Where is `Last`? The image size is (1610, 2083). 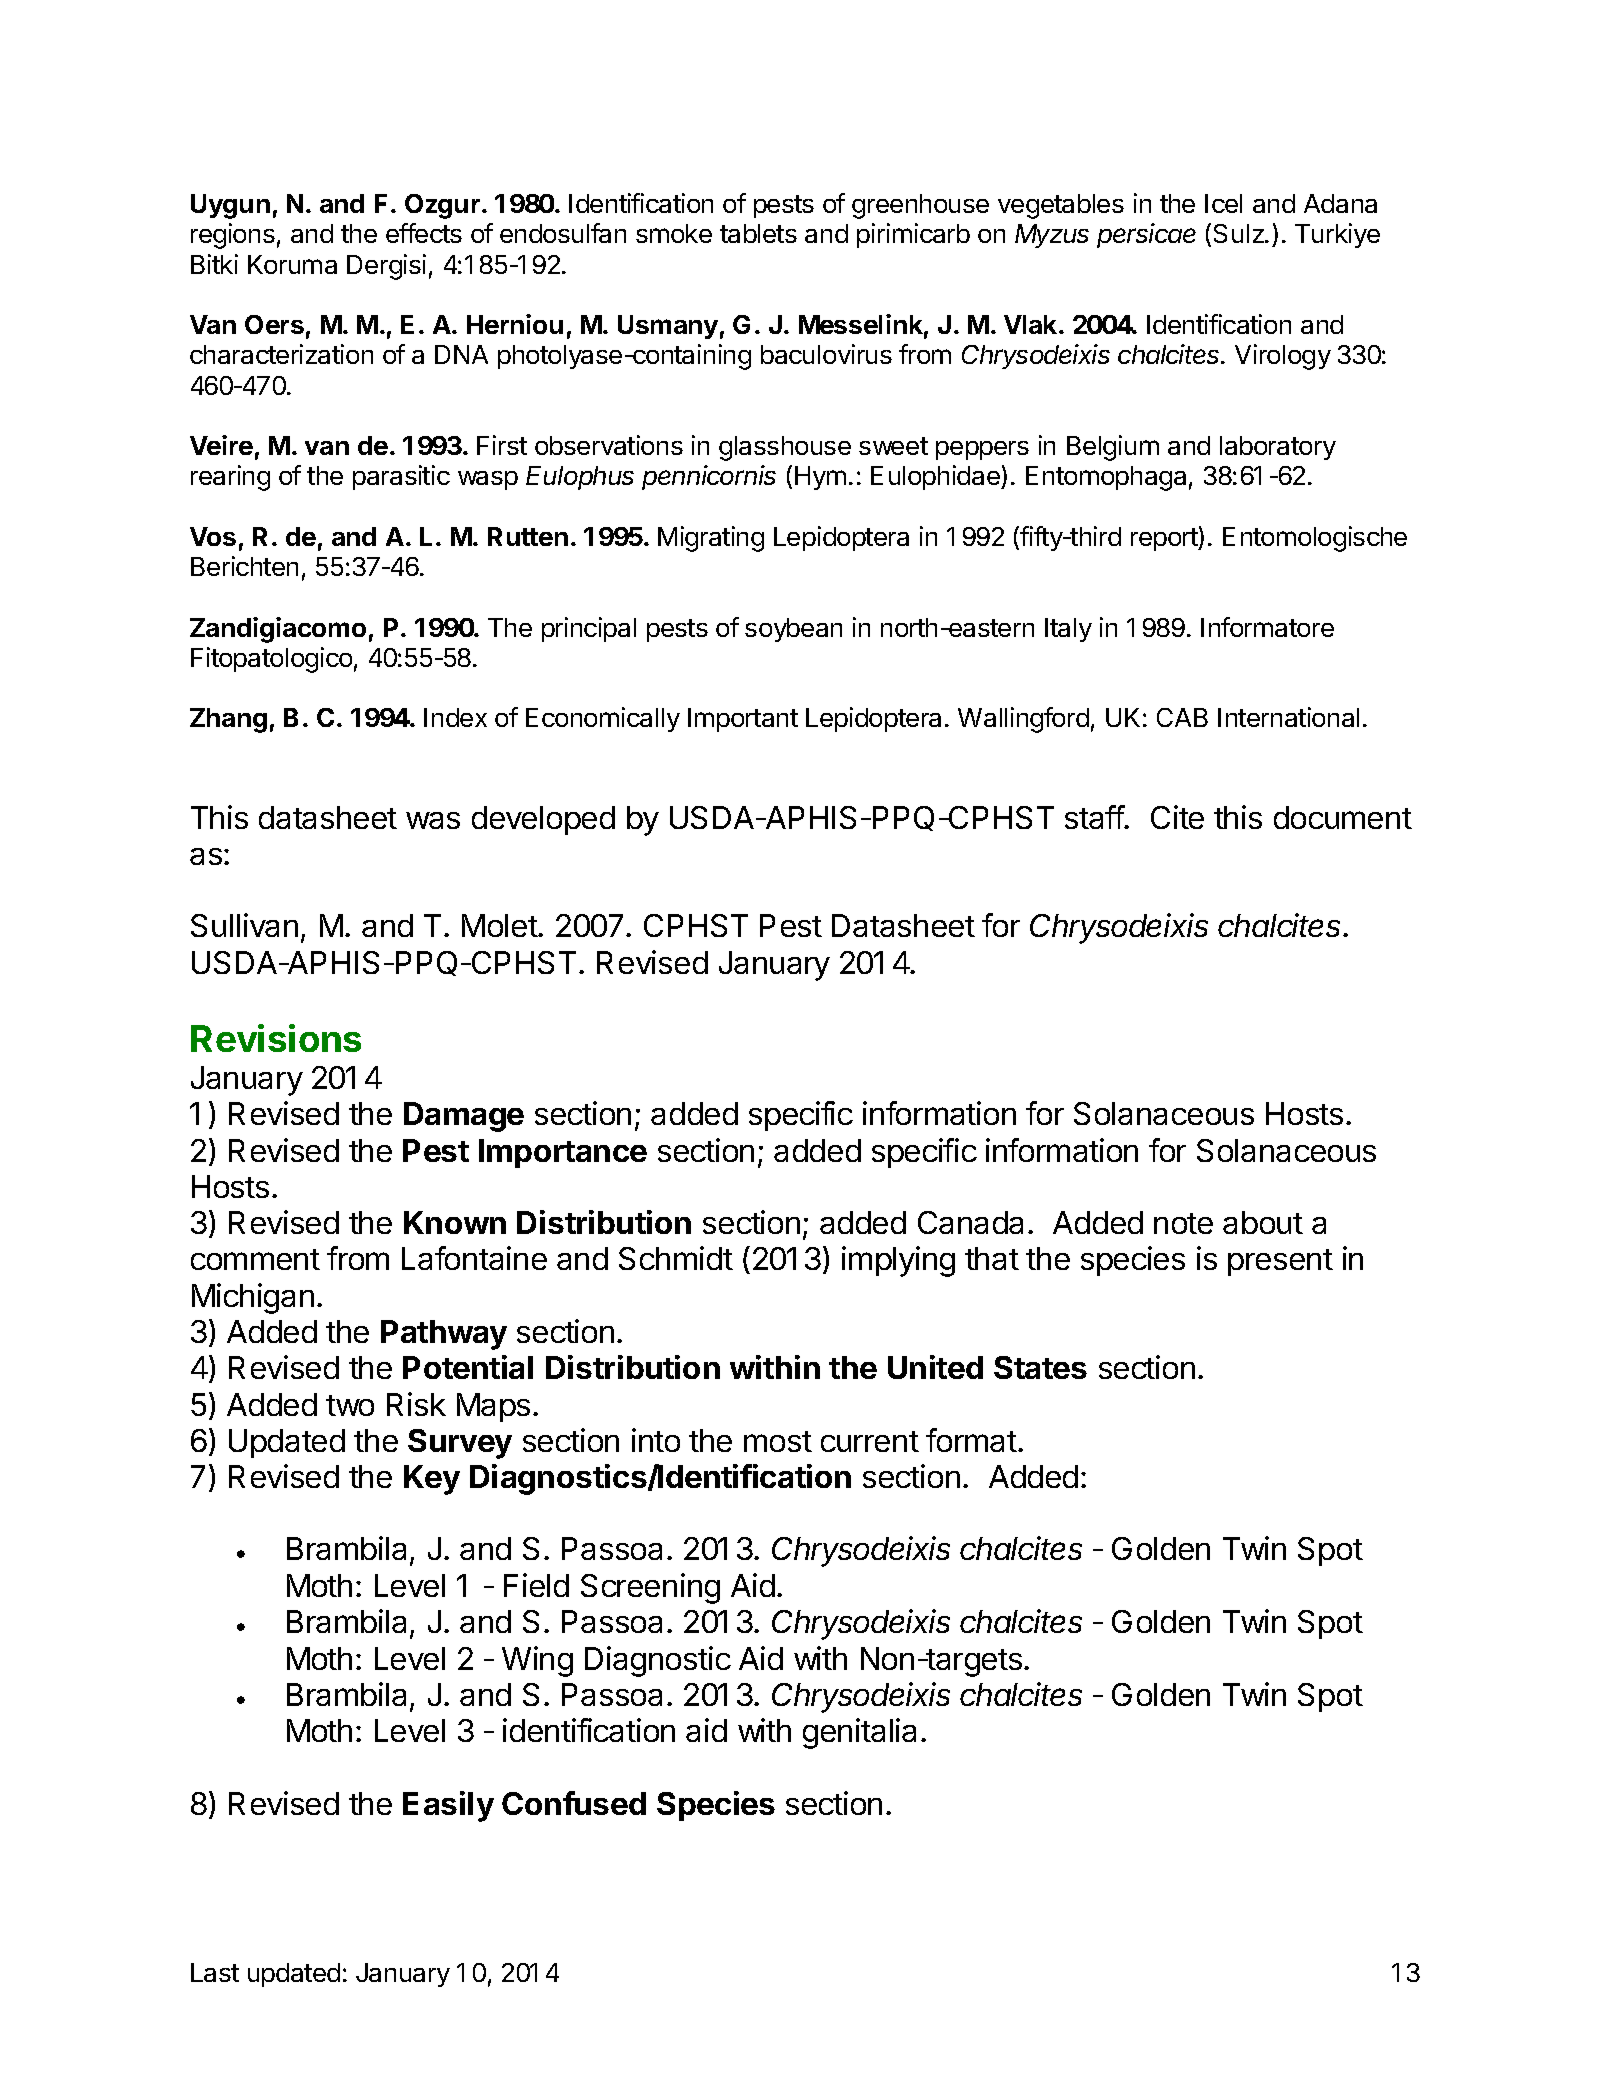
Last is located at coordinates (215, 1972).
